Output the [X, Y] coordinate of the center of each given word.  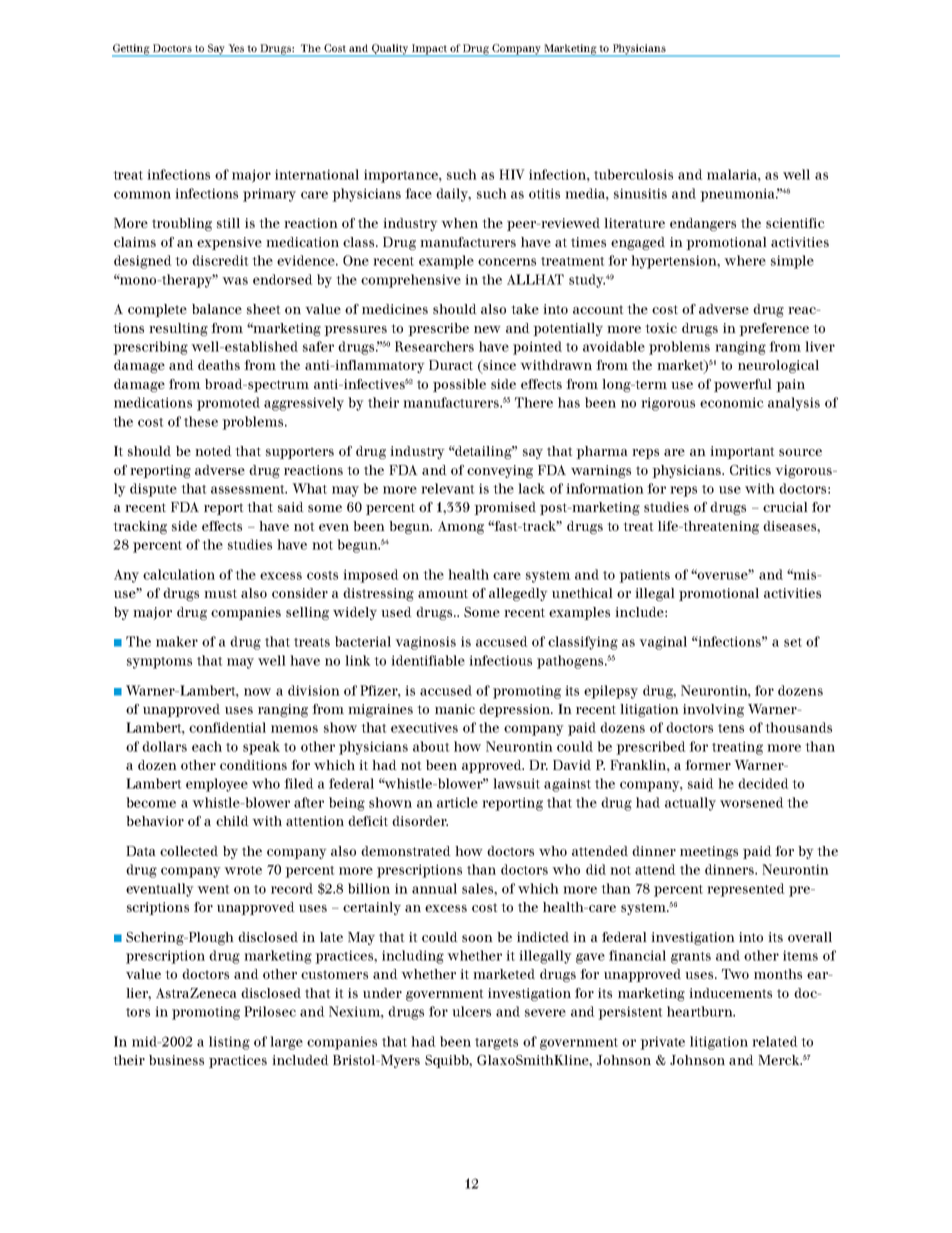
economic [732, 402]
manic [455, 709]
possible [459, 385]
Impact [430, 50]
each [207, 746]
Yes [236, 48]
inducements [730, 993]
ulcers [471, 1011]
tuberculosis [633, 174]
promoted [228, 404]
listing [229, 1043]
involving [713, 710]
